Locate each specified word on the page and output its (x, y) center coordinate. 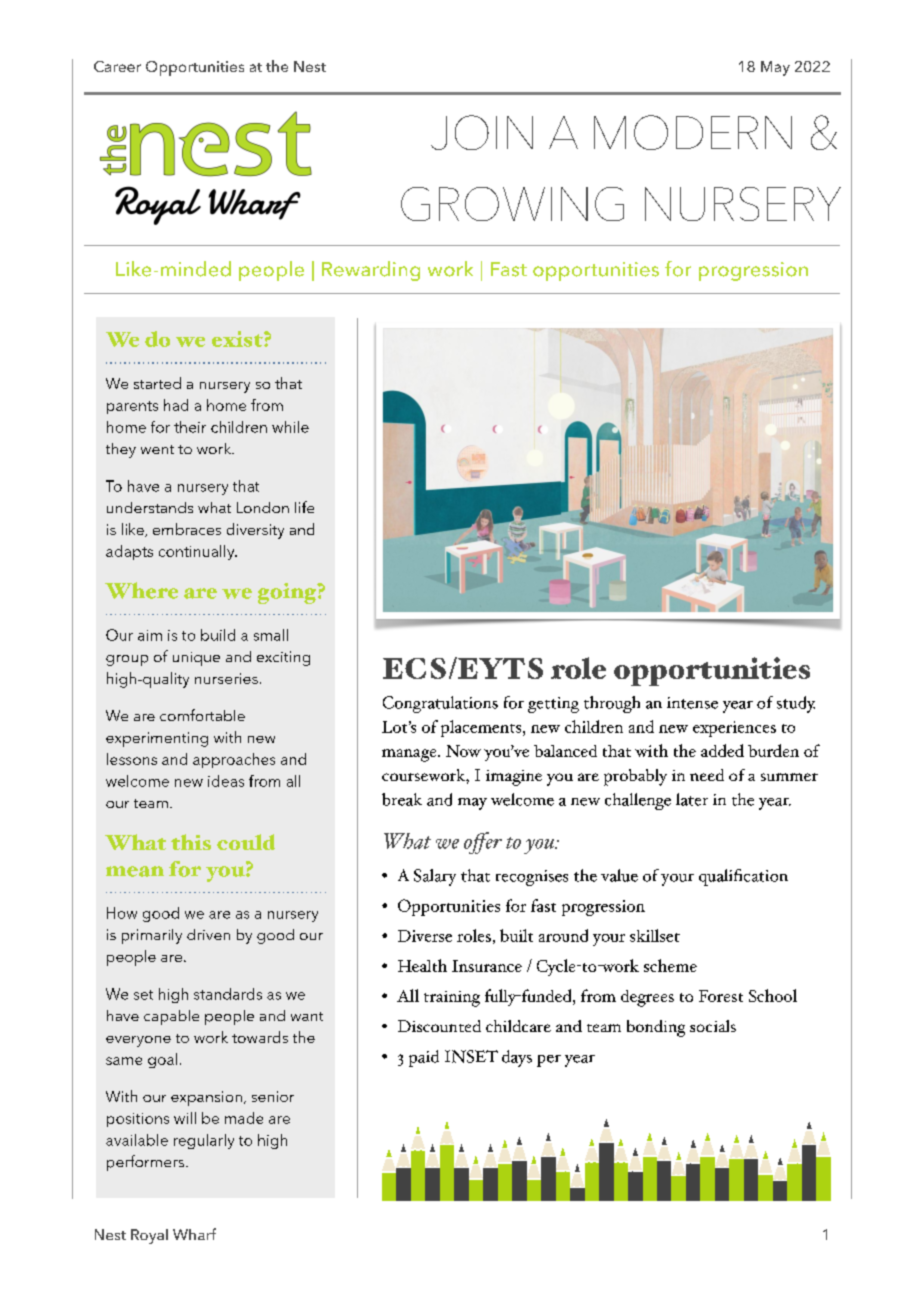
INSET (471, 1056)
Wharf (194, 1234)
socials (713, 1026)
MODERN (693, 132)
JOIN (482, 132)
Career (117, 66)
